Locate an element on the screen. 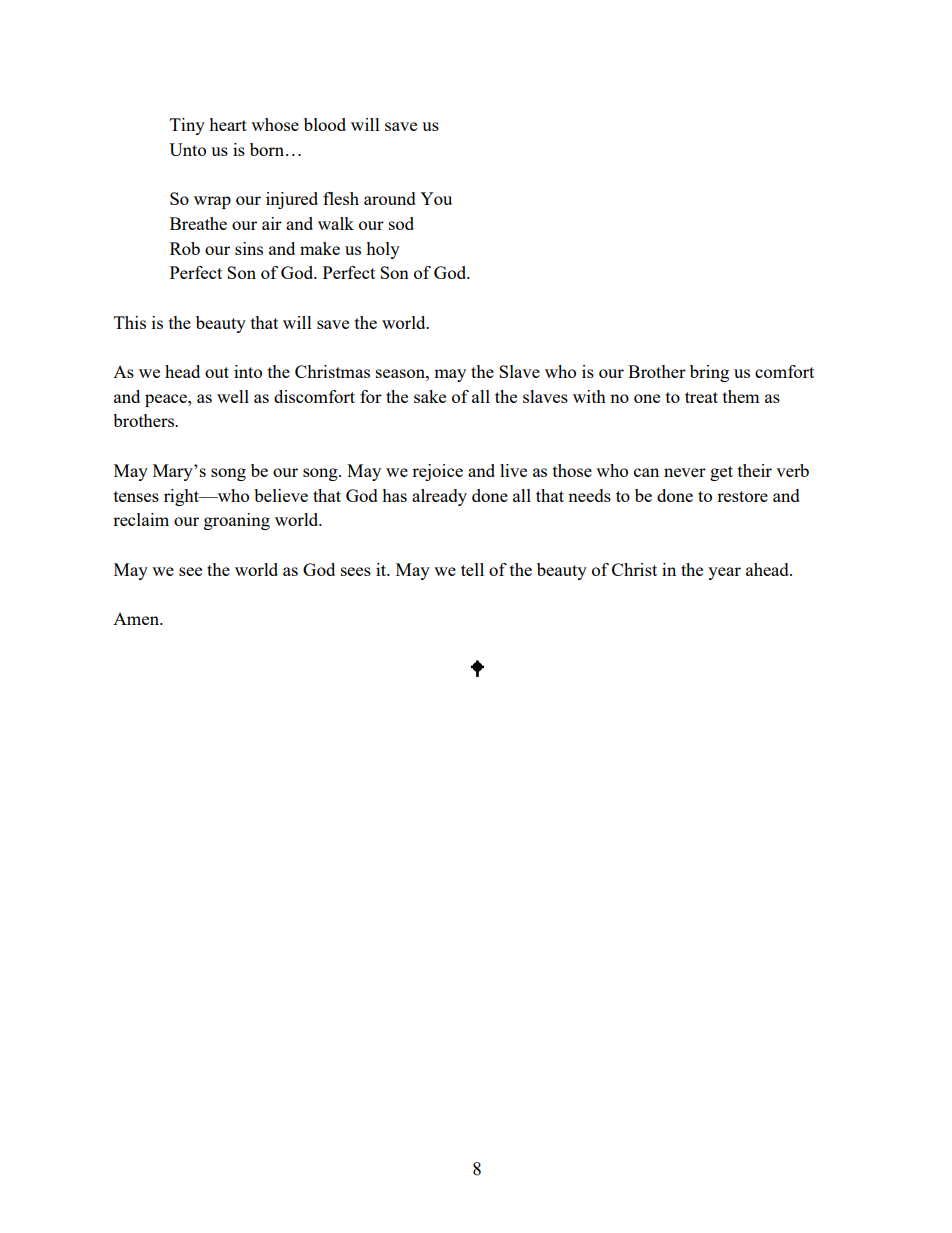 Image resolution: width=952 pixels, height=1233 pixels. blood is located at coordinates (325, 124).
